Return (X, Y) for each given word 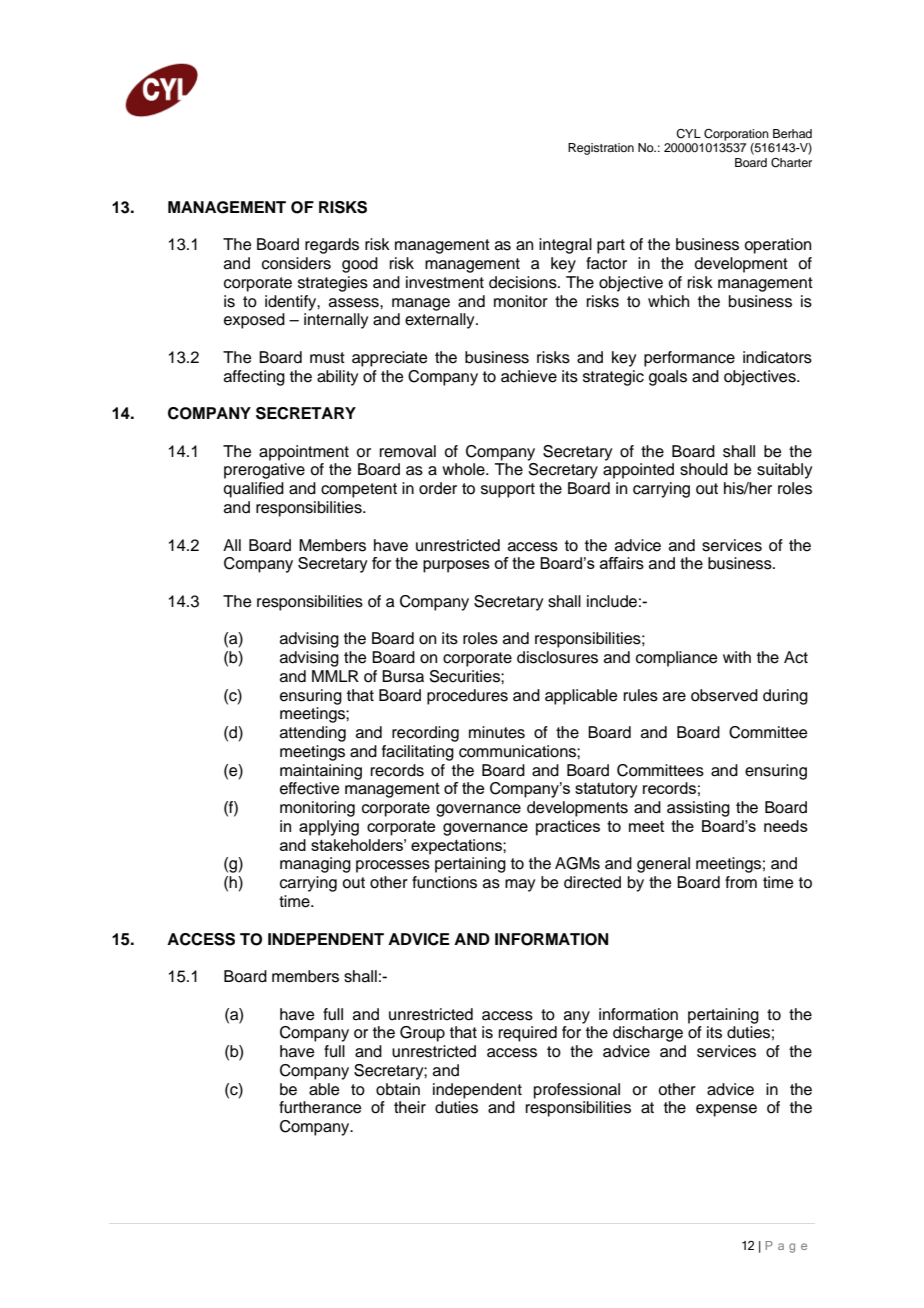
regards (332, 246)
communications (518, 751)
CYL (688, 134)
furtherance (320, 1107)
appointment (304, 453)
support (508, 490)
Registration (601, 149)
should (704, 469)
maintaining (321, 772)
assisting (698, 809)
